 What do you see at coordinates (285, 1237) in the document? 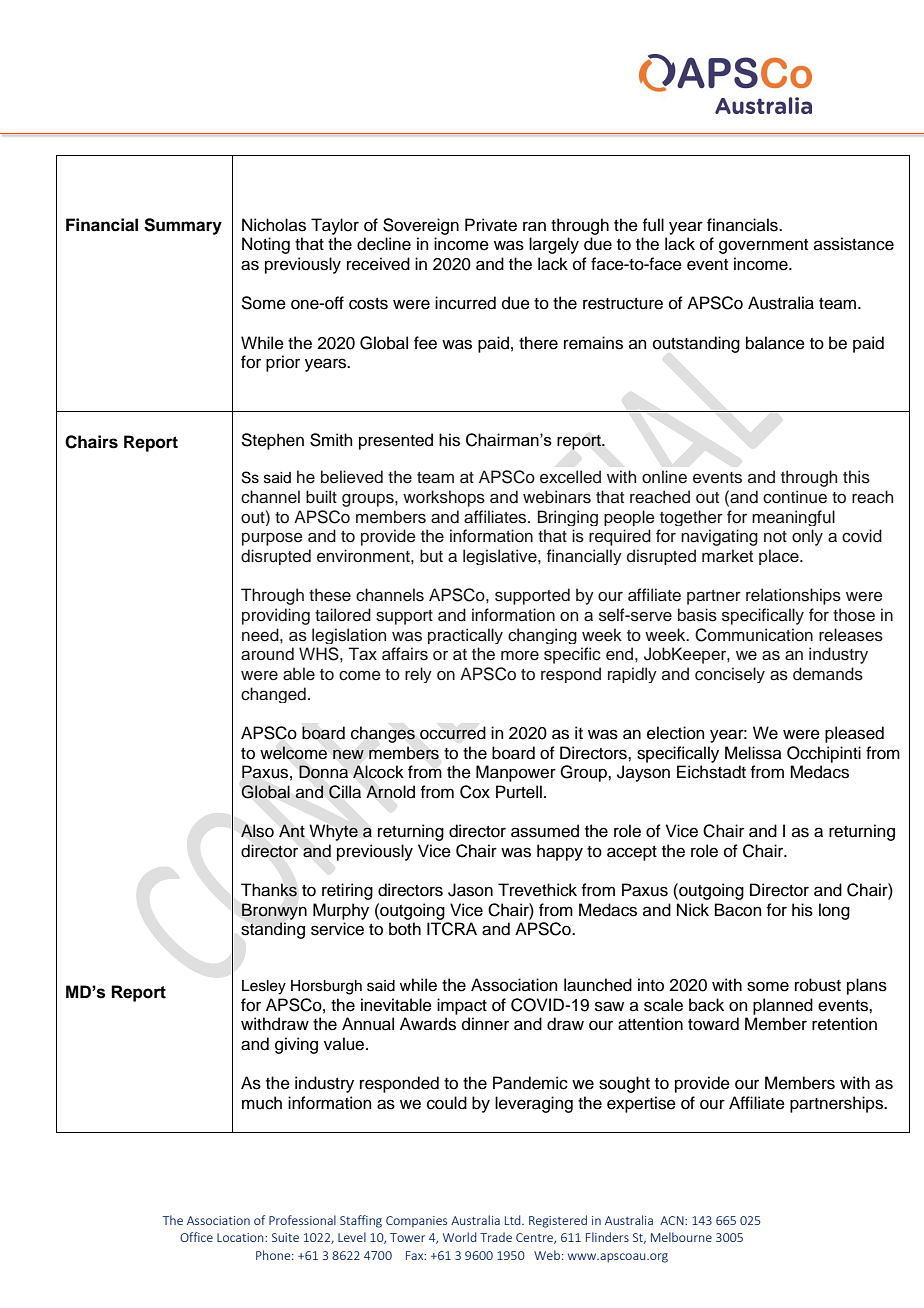
I see `Suite` at bounding box center [285, 1237].
